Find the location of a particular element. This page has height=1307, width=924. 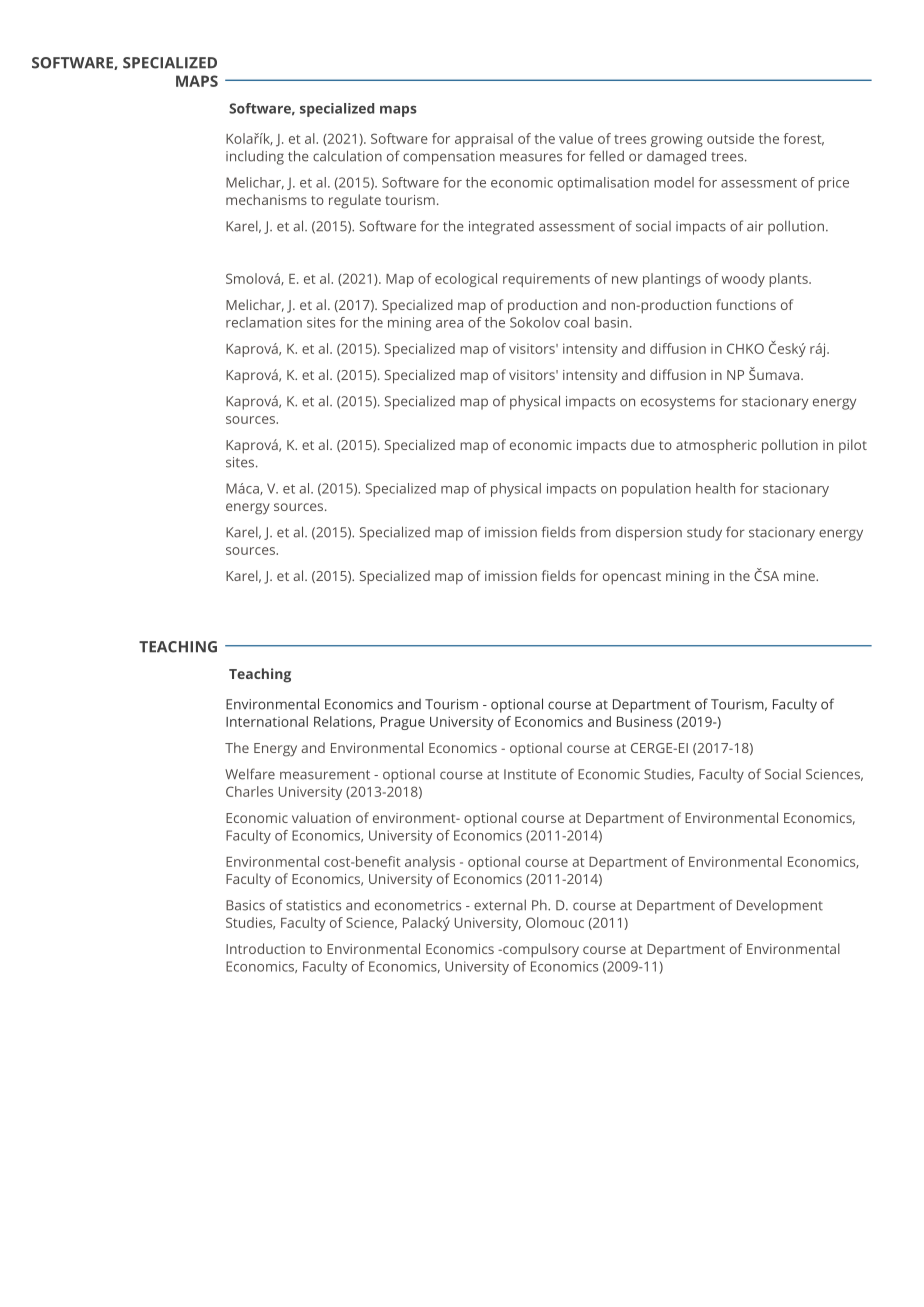

functions is located at coordinates (746, 304).
